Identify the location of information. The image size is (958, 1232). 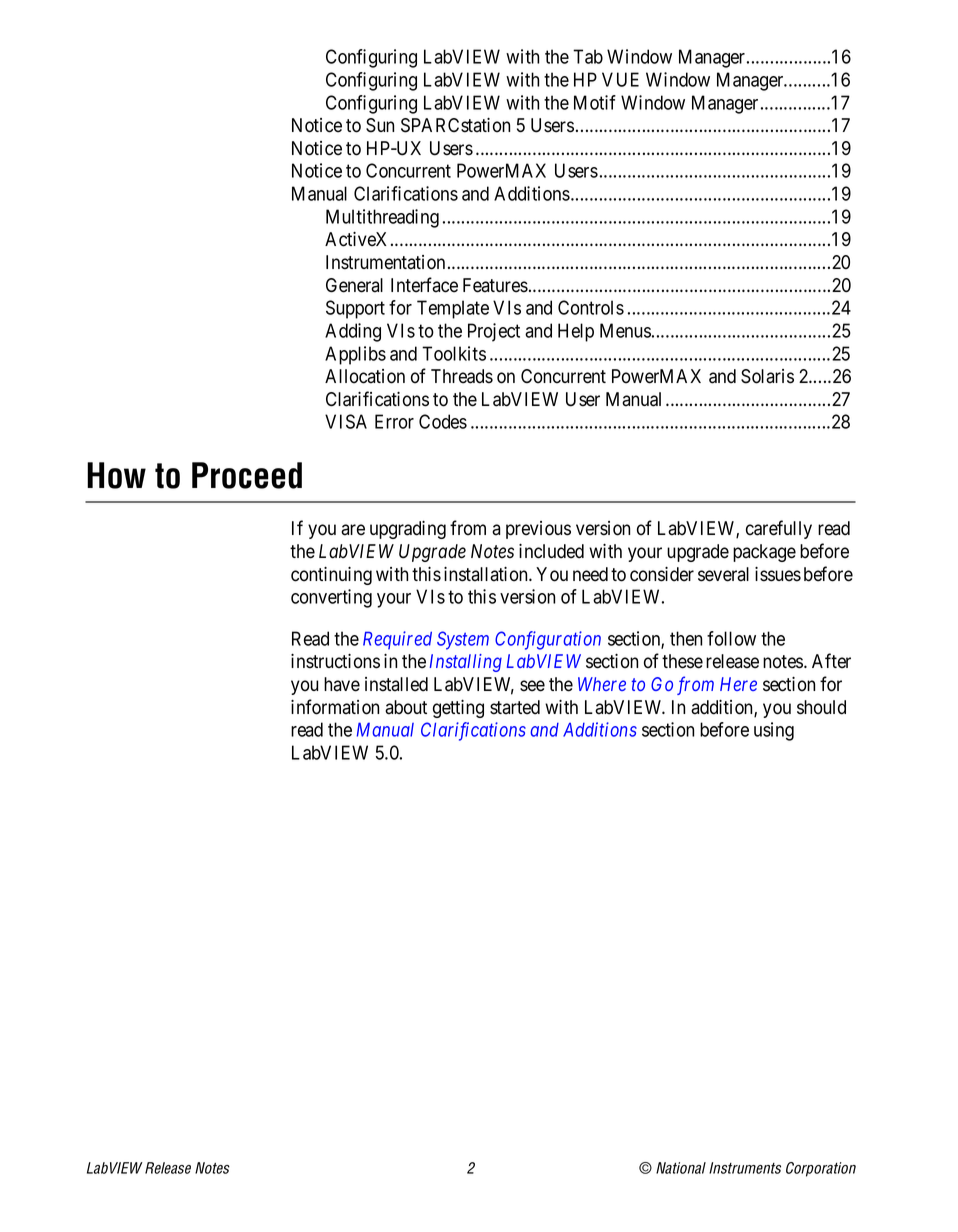
(335, 707).
